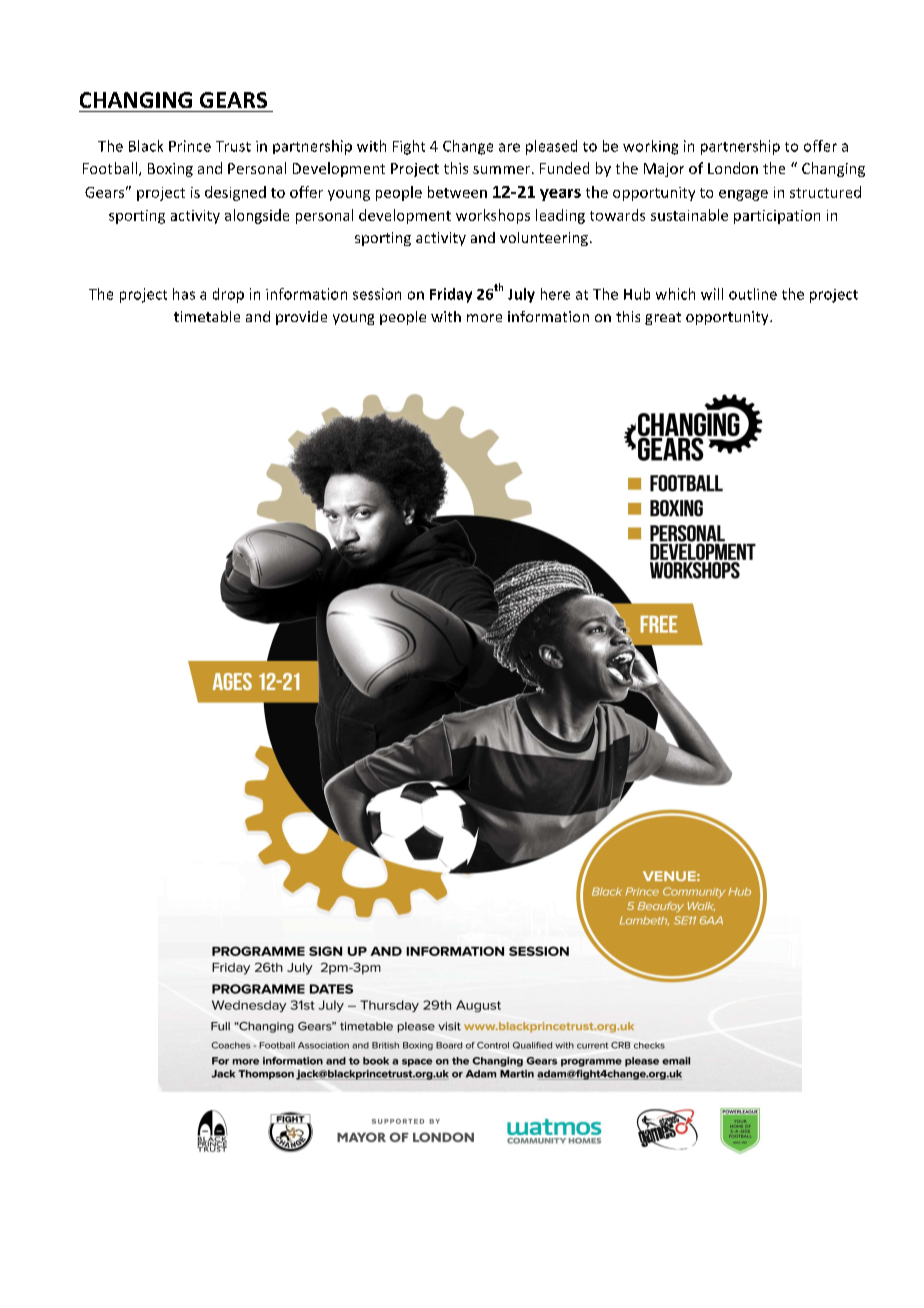 The height and width of the screenshot is (1308, 924). What do you see at coordinates (184, 294) in the screenshot?
I see `has` at bounding box center [184, 294].
